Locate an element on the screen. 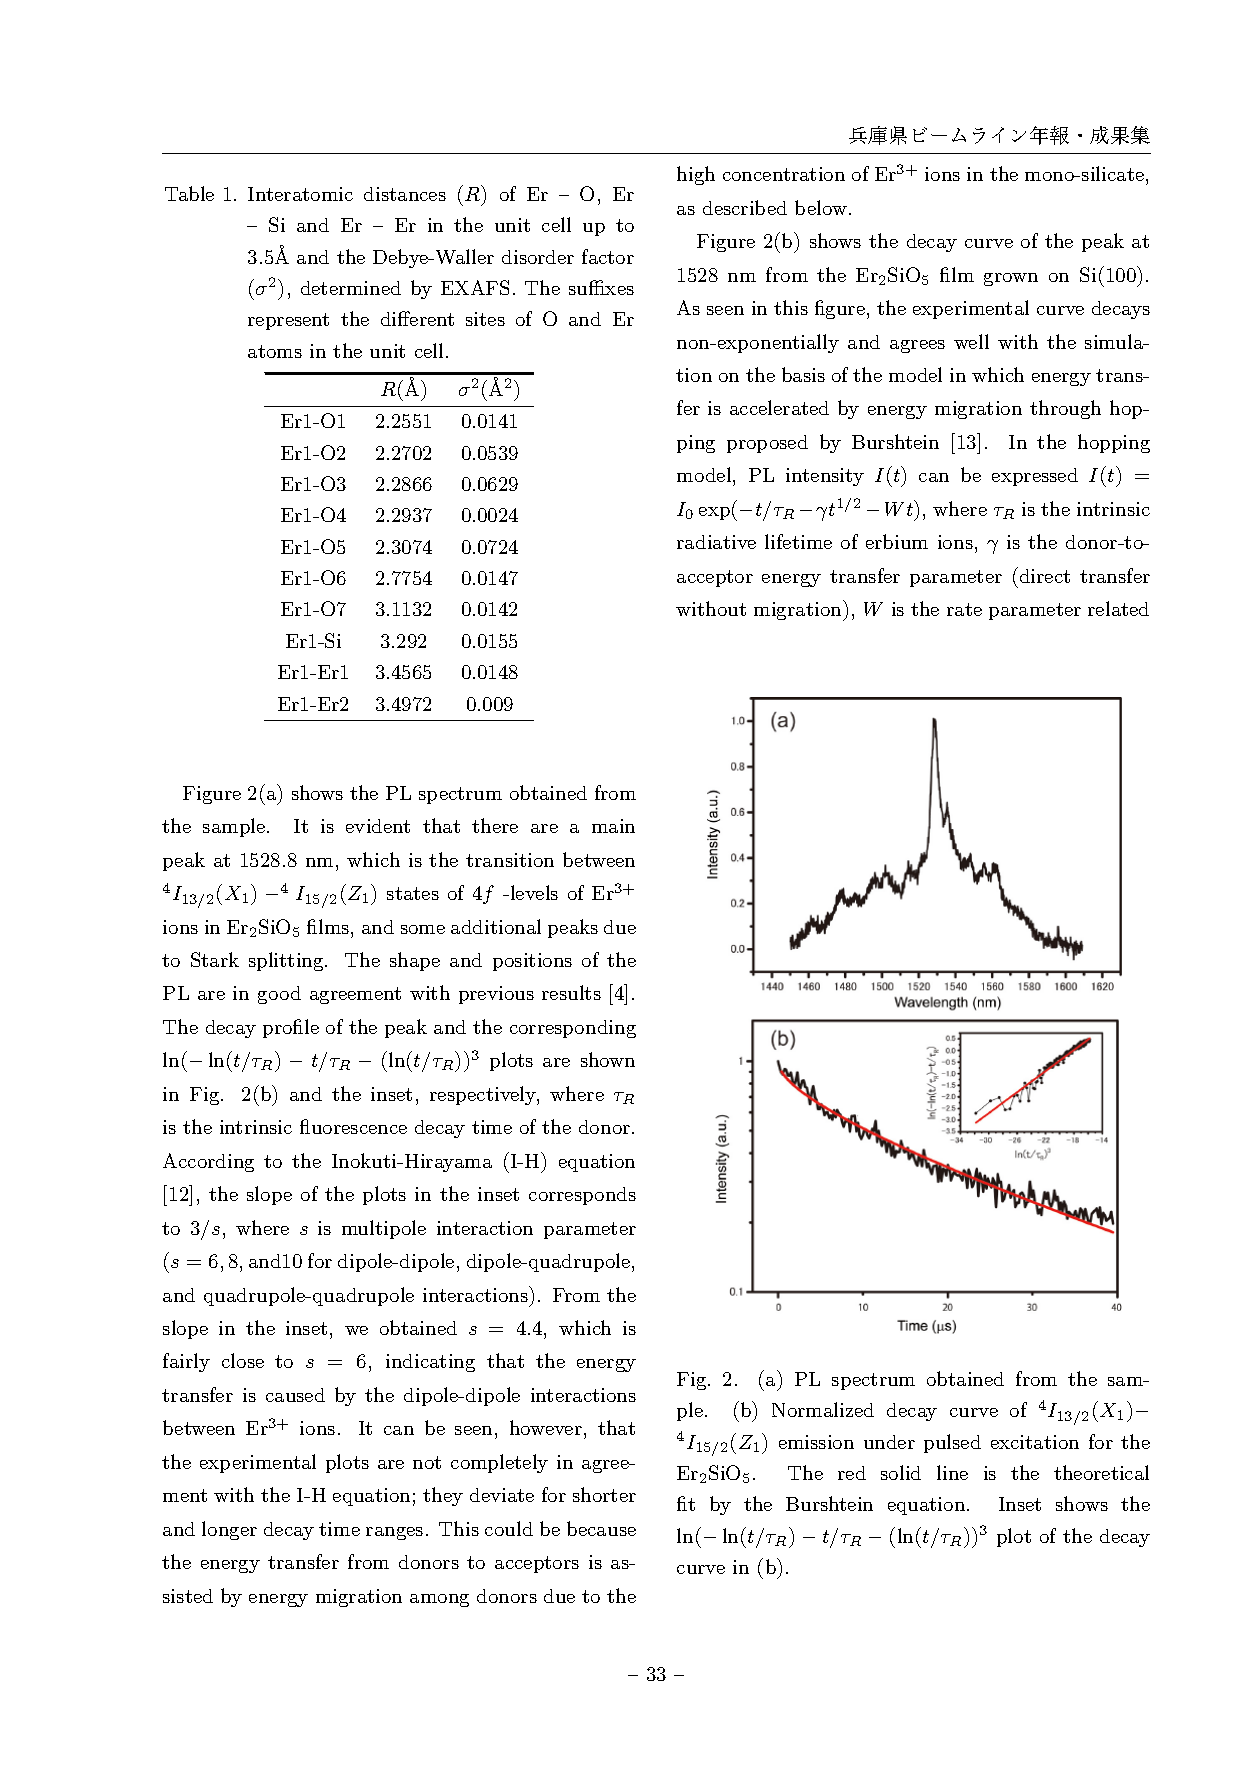 The image size is (1249, 1767). related is located at coordinates (1118, 608).
